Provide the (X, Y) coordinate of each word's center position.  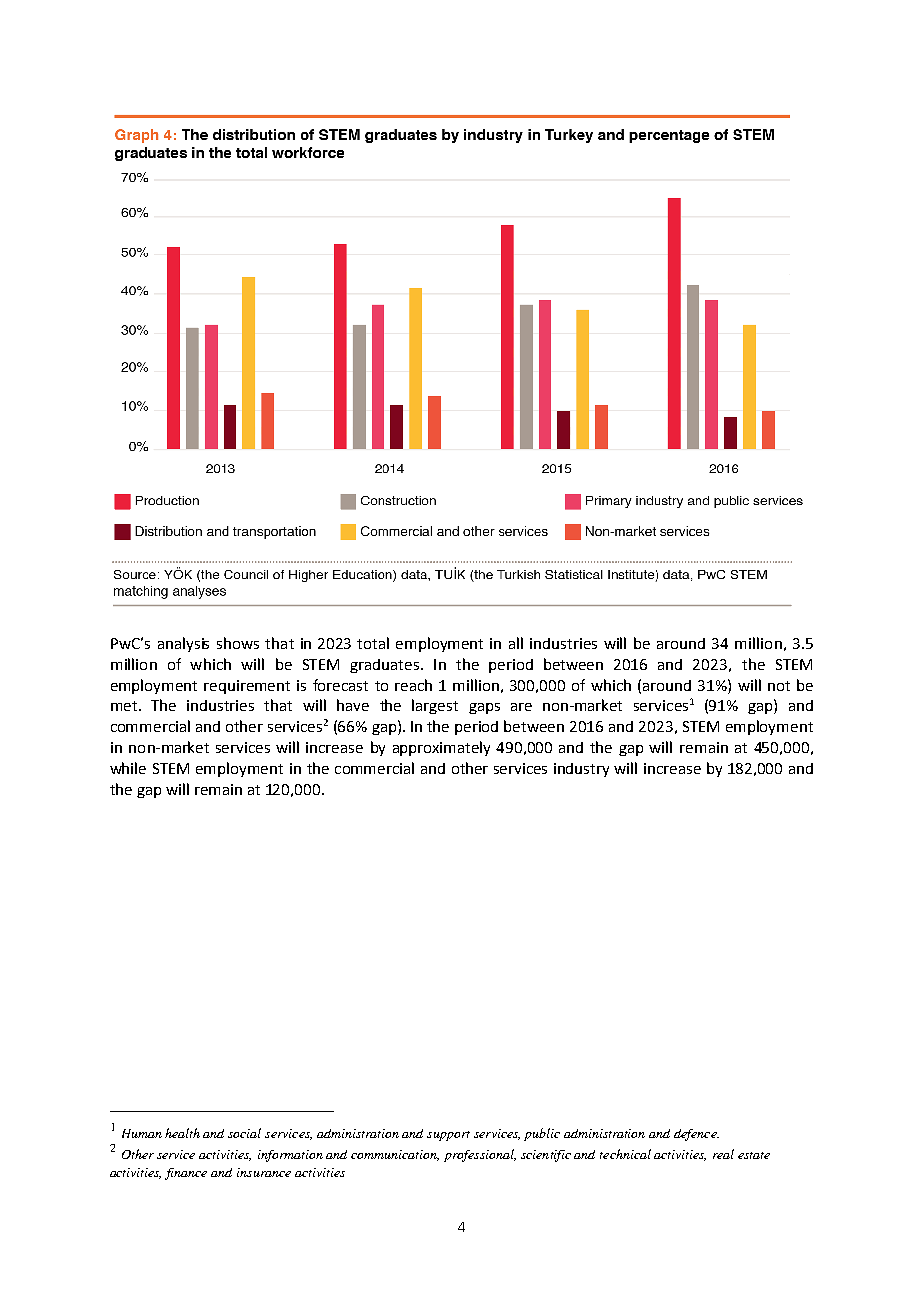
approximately (441, 748)
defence (696, 1135)
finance (186, 1174)
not (779, 686)
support (448, 1136)
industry (581, 770)
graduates (384, 666)
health (182, 1133)
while (128, 768)
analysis (183, 644)
